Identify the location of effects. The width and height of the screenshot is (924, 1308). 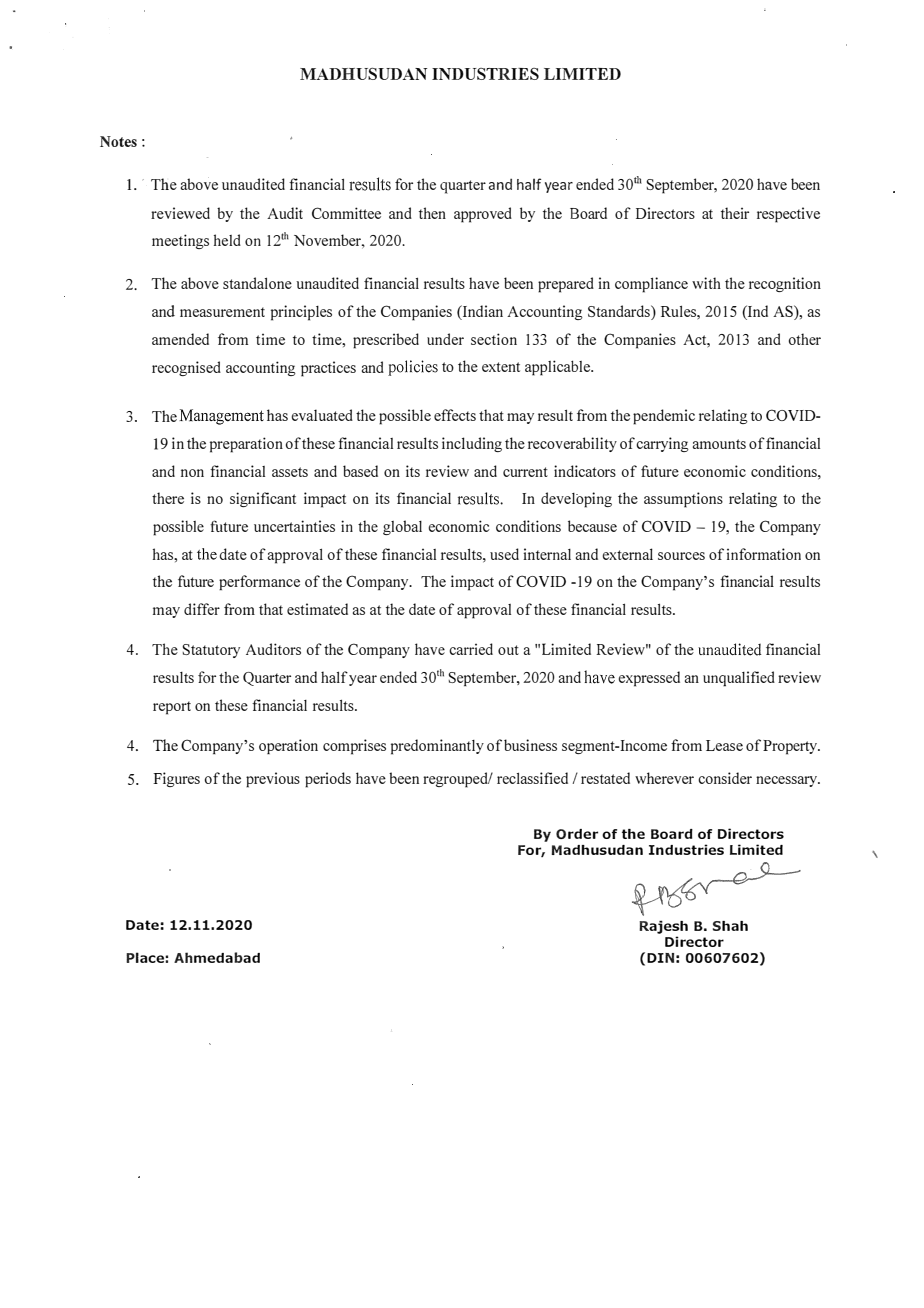
(455, 415).
